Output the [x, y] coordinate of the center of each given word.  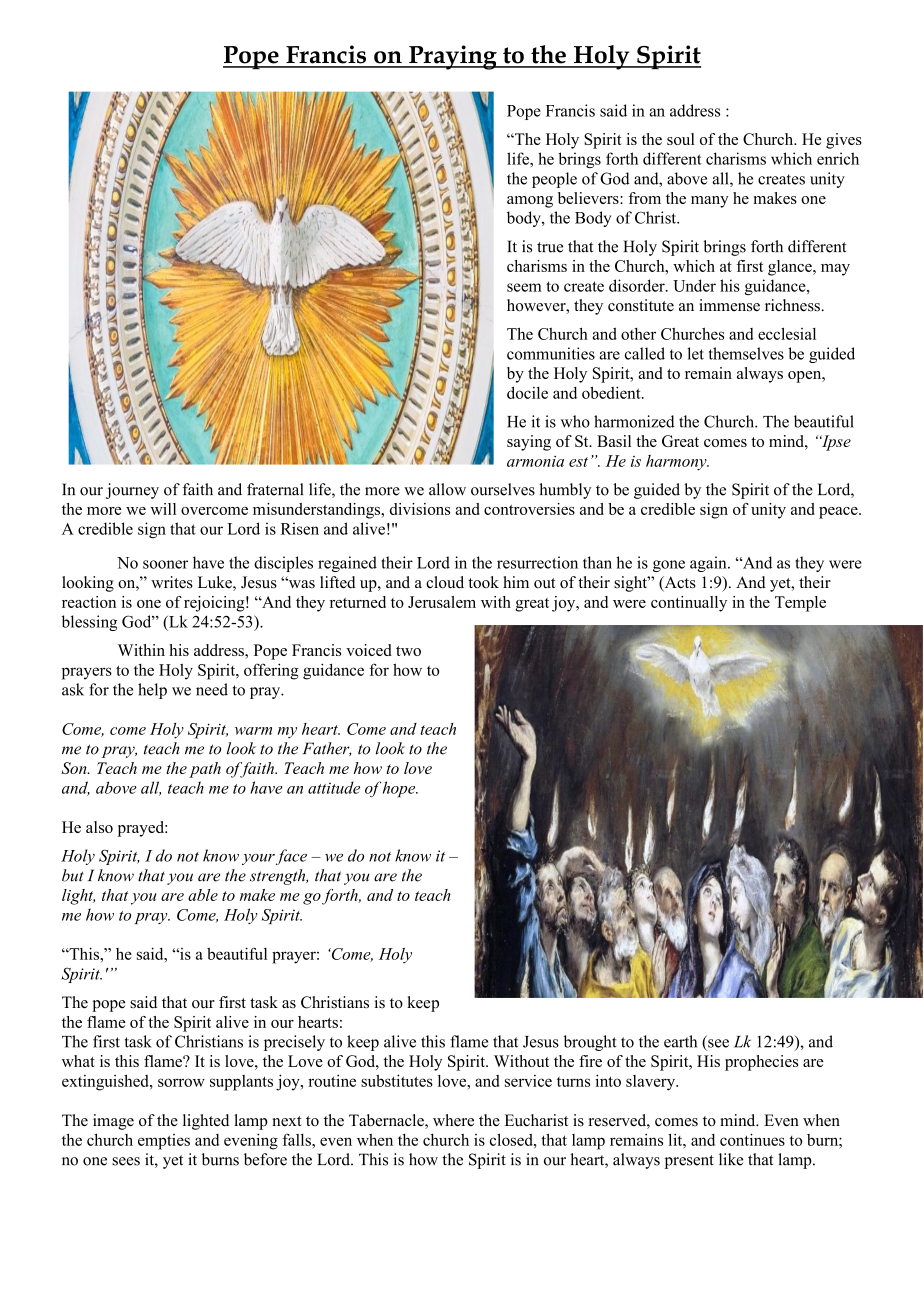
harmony [677, 463]
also [99, 827]
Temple [800, 604]
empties [164, 1142]
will [163, 509]
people [554, 180]
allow [447, 489]
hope [400, 789]
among [530, 202]
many [710, 202]
